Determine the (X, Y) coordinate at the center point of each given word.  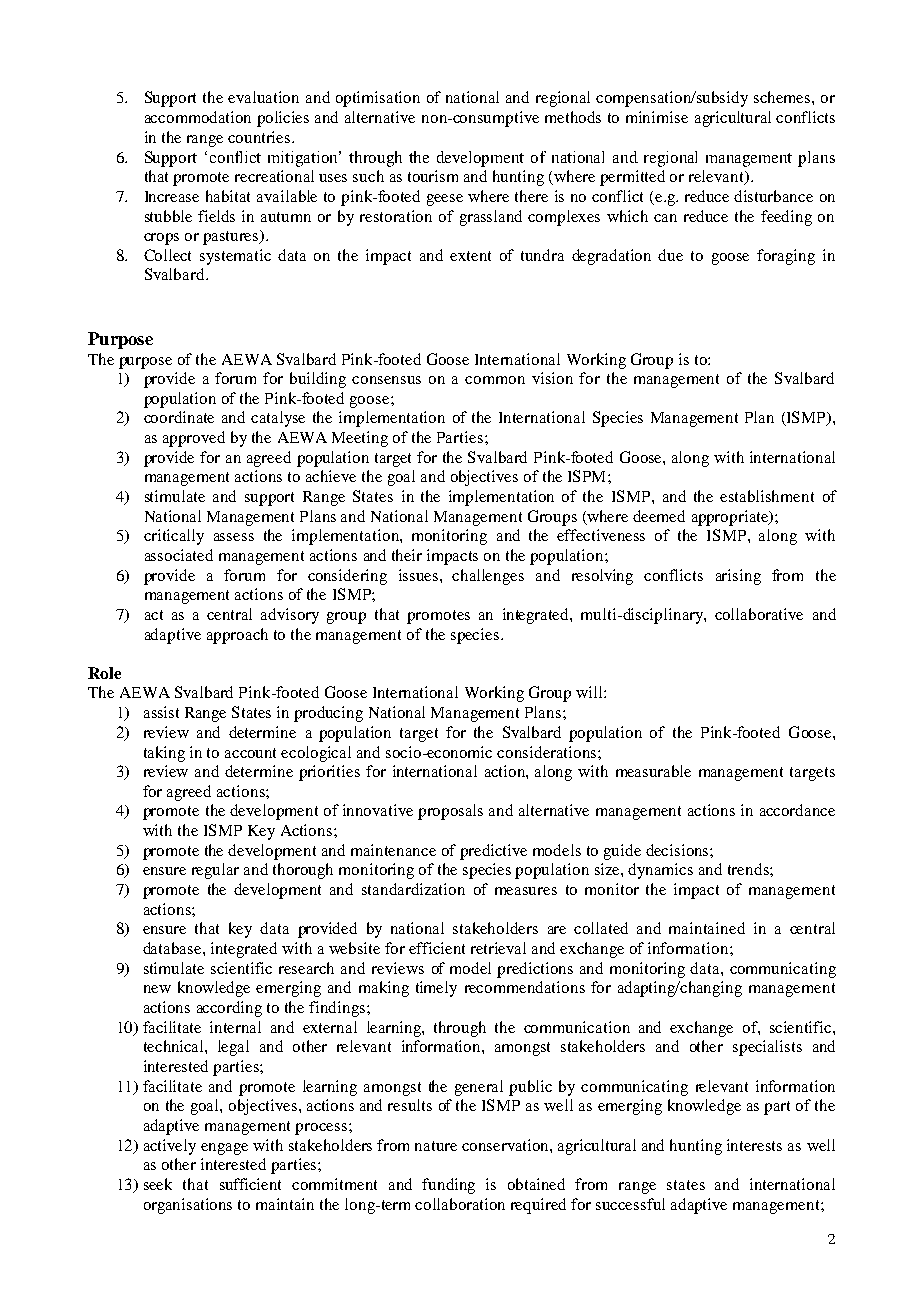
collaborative (759, 614)
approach (237, 636)
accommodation (198, 117)
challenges (488, 577)
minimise (657, 117)
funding (448, 1186)
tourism (433, 176)
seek (158, 1184)
